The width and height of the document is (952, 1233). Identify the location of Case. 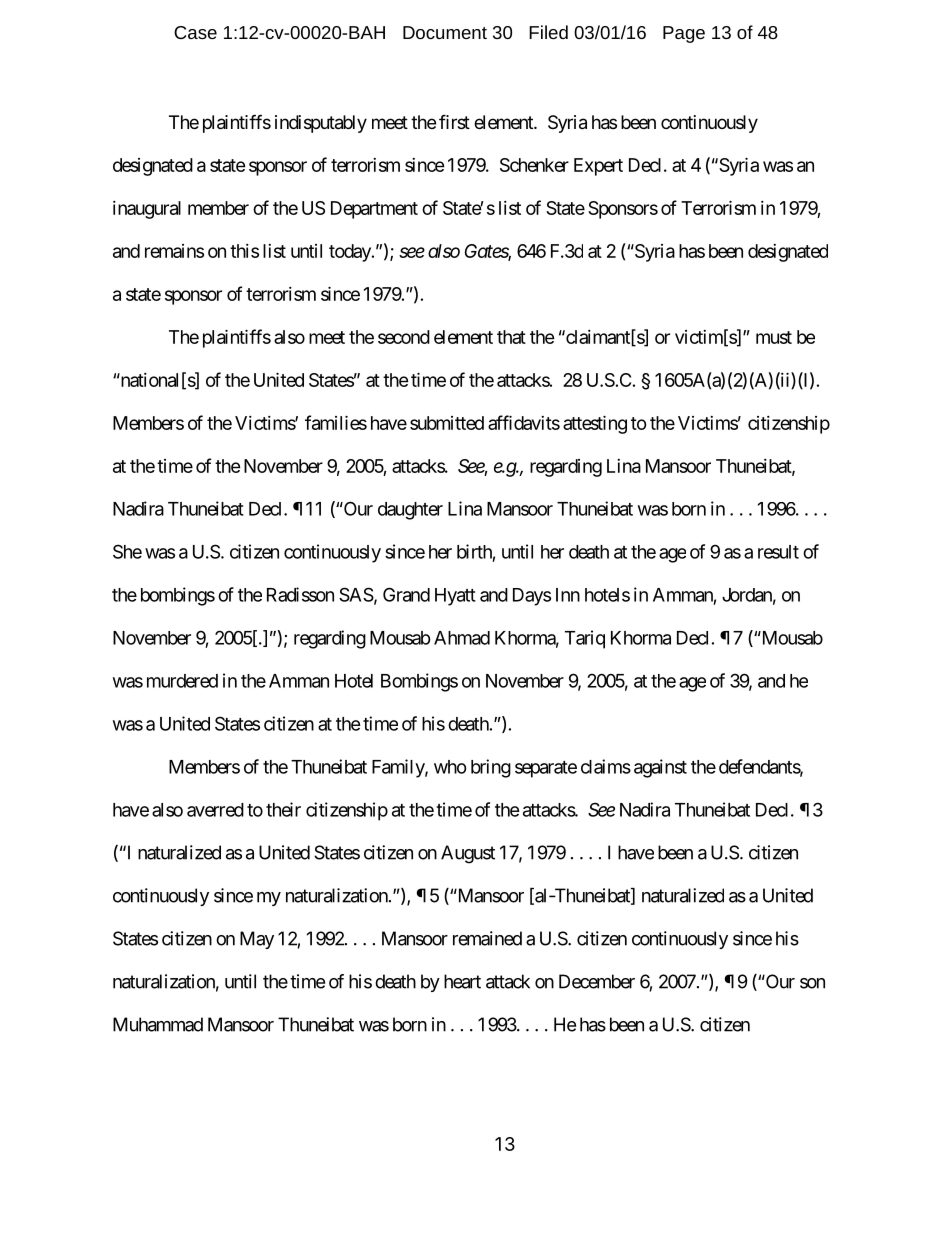
(195, 32).
